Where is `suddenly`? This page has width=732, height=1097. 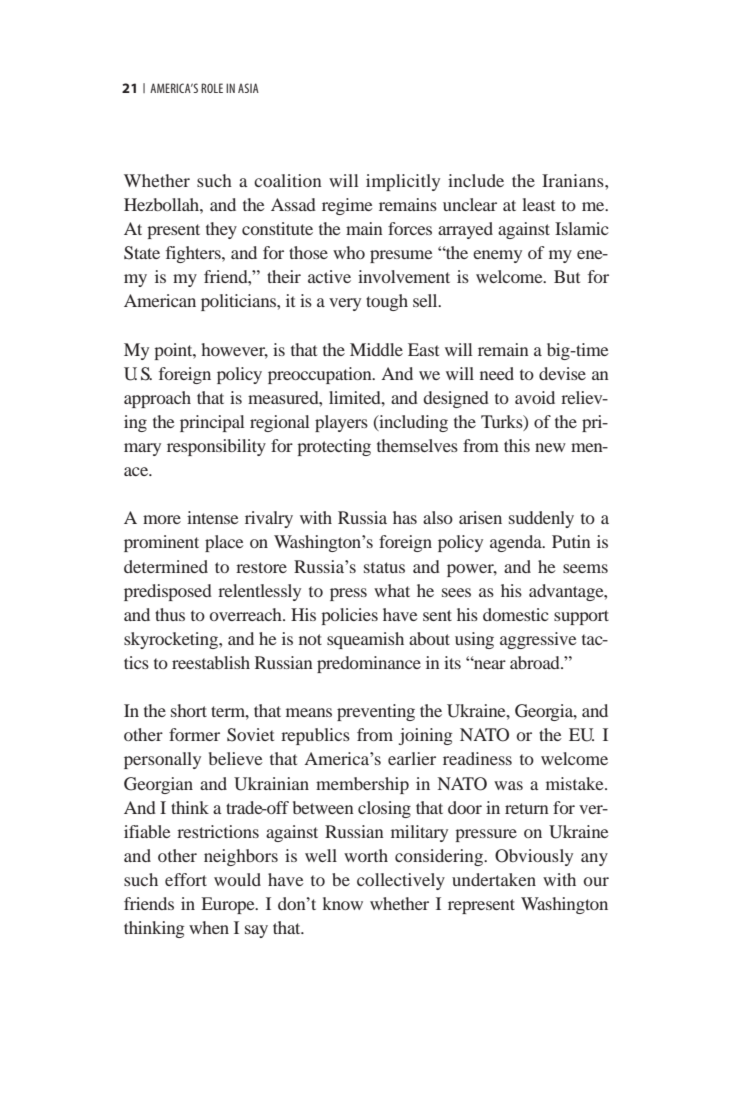 suddenly is located at coordinates (541, 519).
